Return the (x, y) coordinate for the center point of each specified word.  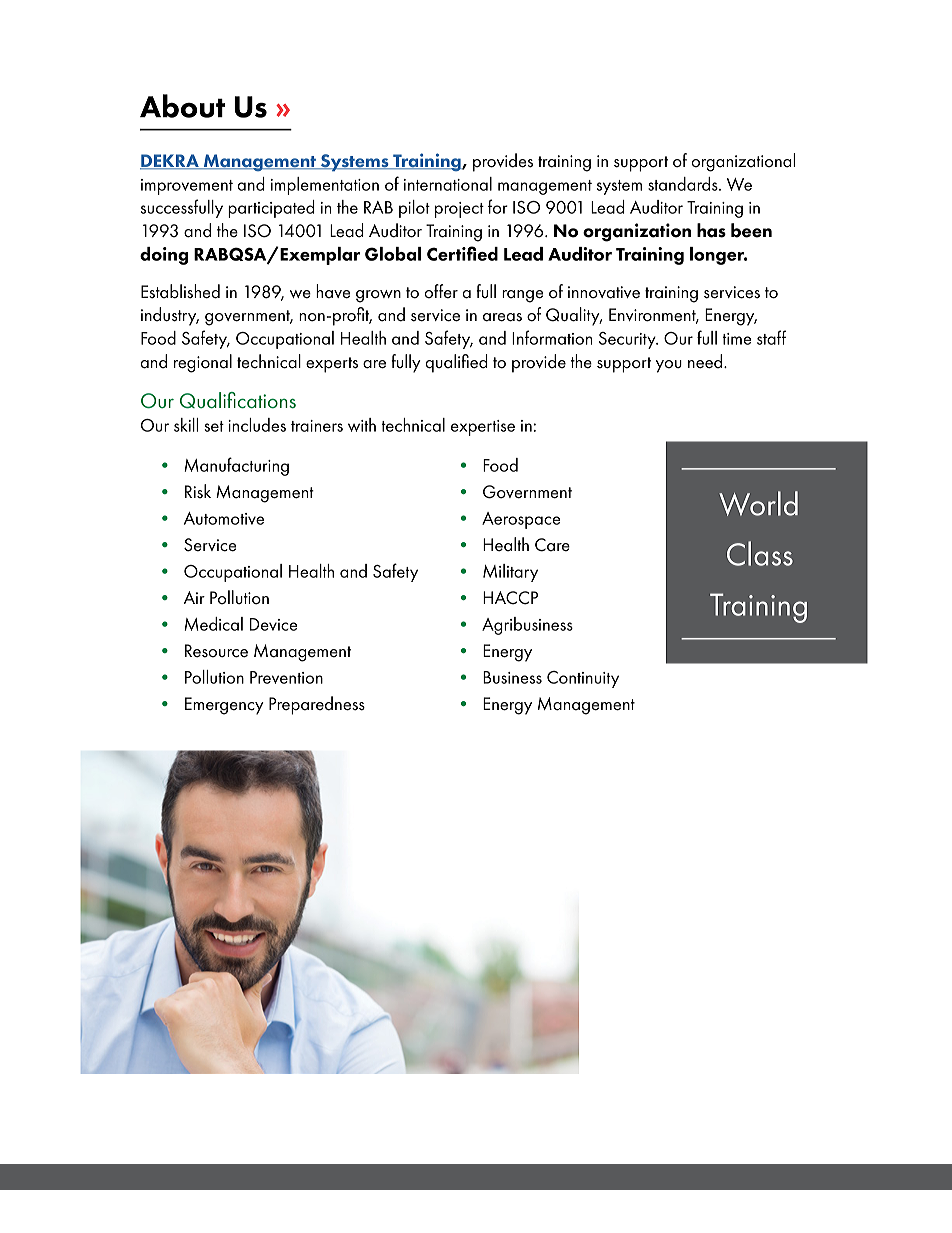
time (736, 339)
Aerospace (521, 520)
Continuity (583, 679)
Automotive (224, 518)
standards (684, 184)
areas (502, 317)
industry (170, 316)
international (448, 184)
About (182, 106)
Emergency (224, 706)
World (758, 503)
